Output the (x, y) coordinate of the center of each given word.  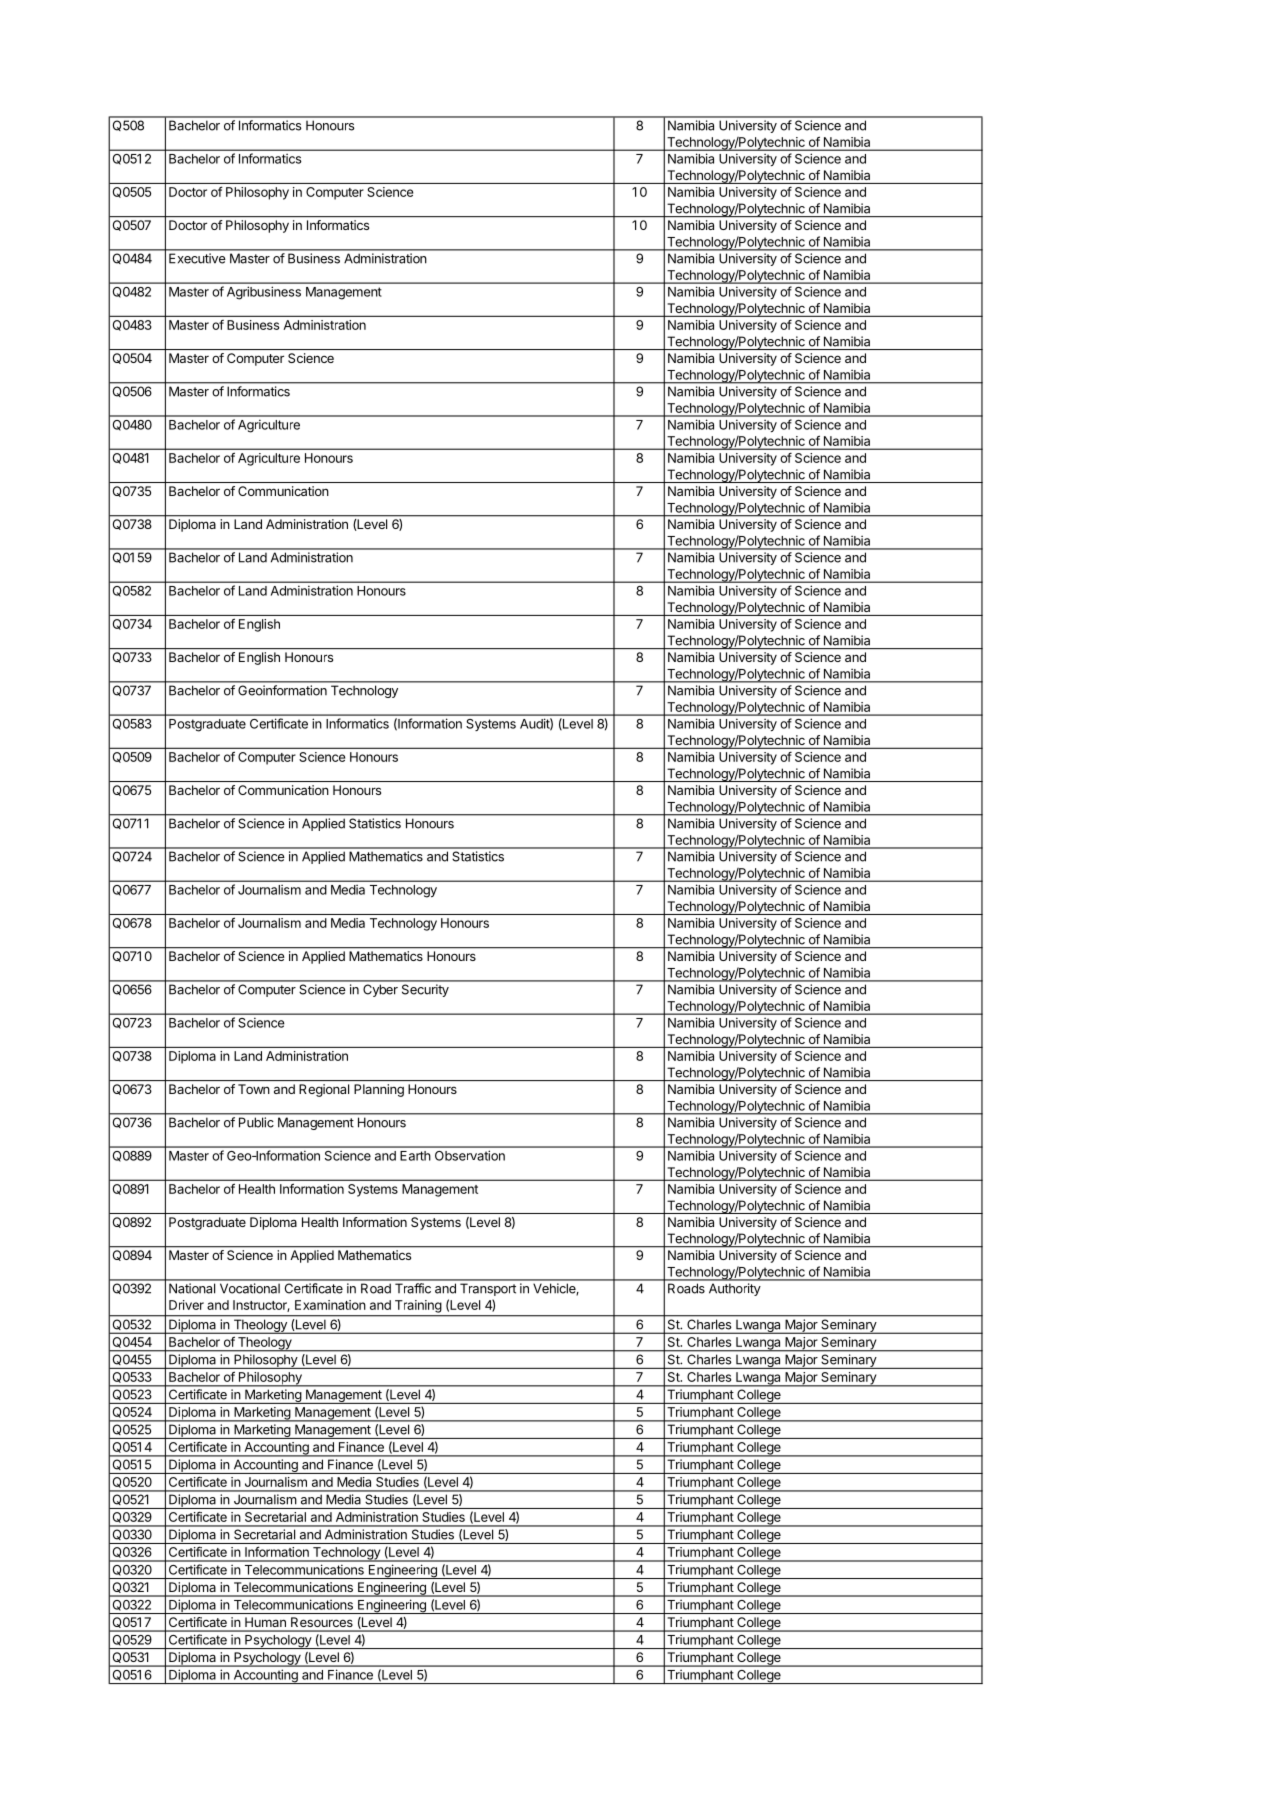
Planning (379, 1090)
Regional (324, 1090)
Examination (330, 1305)
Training (418, 1306)
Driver (186, 1305)
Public (256, 1122)
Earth (415, 1156)
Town (254, 1089)
